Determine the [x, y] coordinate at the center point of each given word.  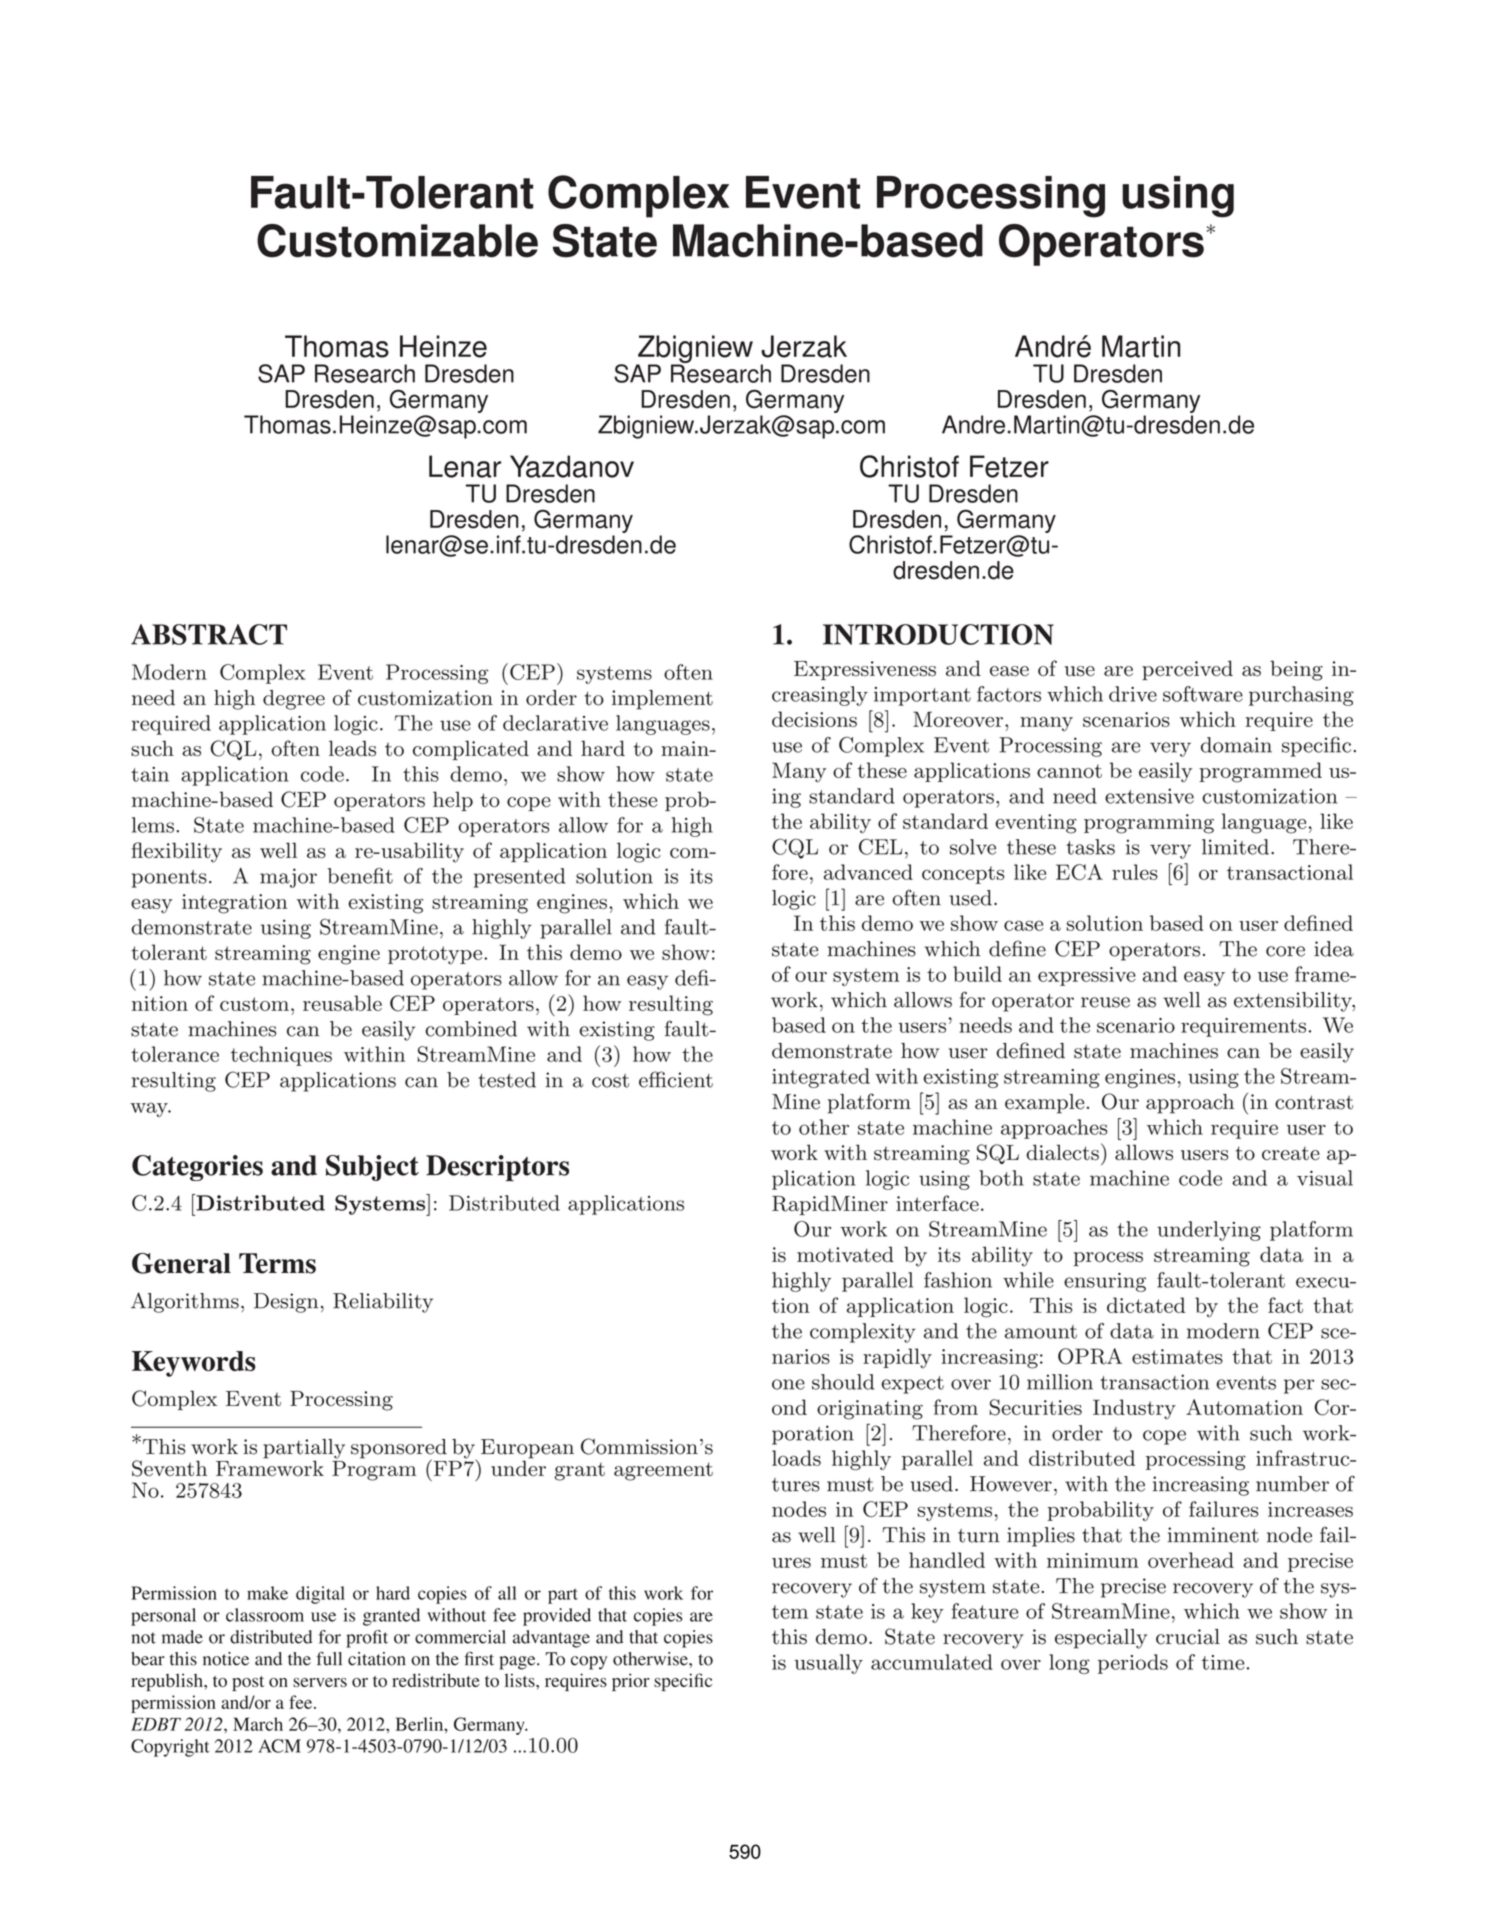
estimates [1177, 1356]
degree [294, 700]
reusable [342, 1003]
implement [662, 700]
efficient [676, 1079]
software [1203, 694]
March [258, 1724]
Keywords [194, 1364]
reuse [1105, 1002]
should [843, 1382]
